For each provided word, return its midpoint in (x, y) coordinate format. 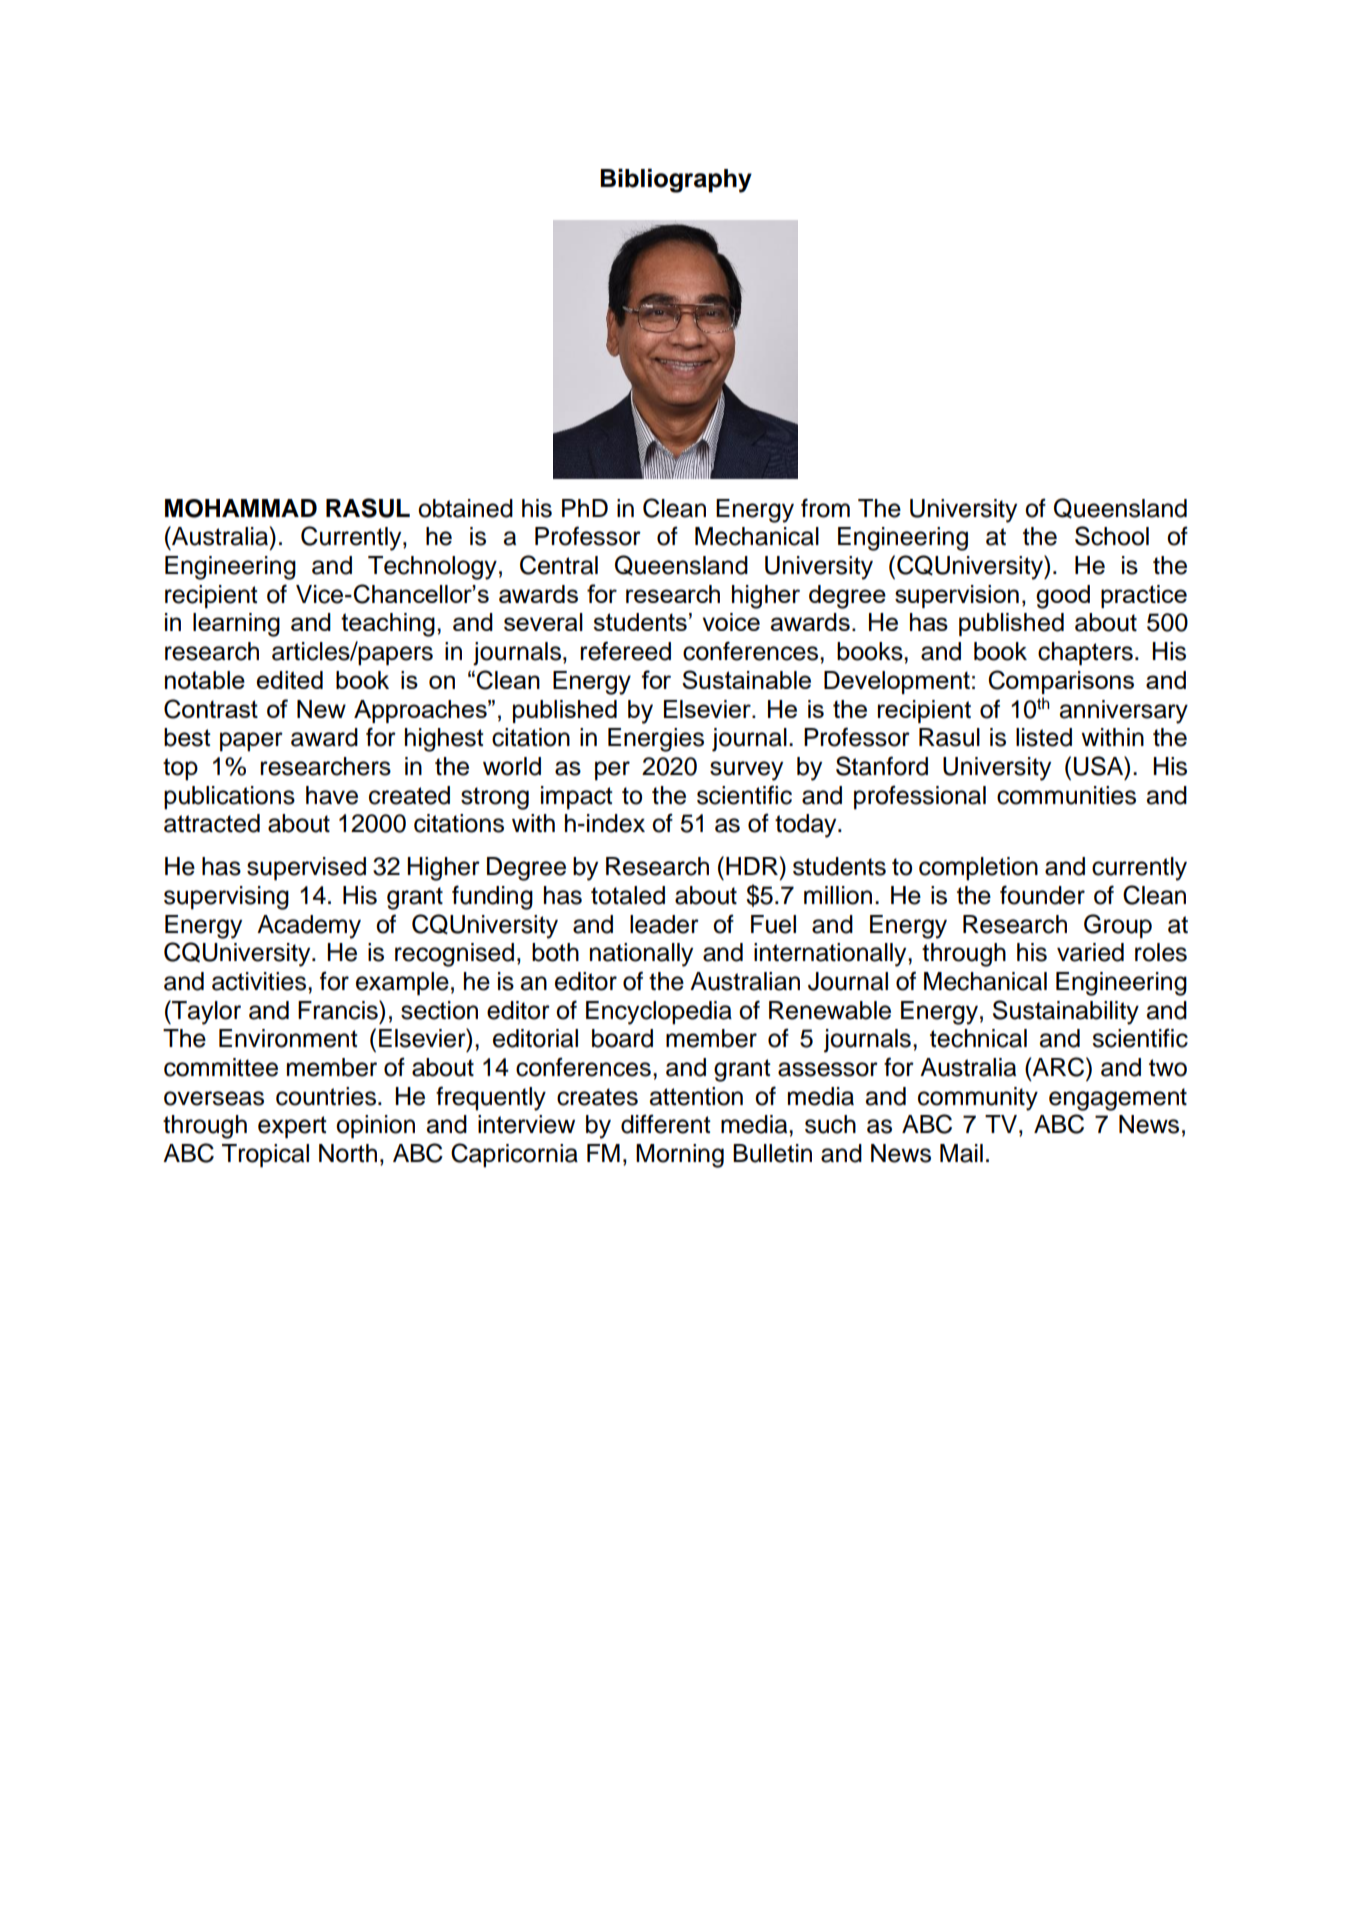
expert (292, 1127)
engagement (1118, 1099)
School (1112, 536)
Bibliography (676, 180)
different (666, 1124)
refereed (625, 651)
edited (290, 680)
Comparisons (1061, 682)
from (825, 508)
